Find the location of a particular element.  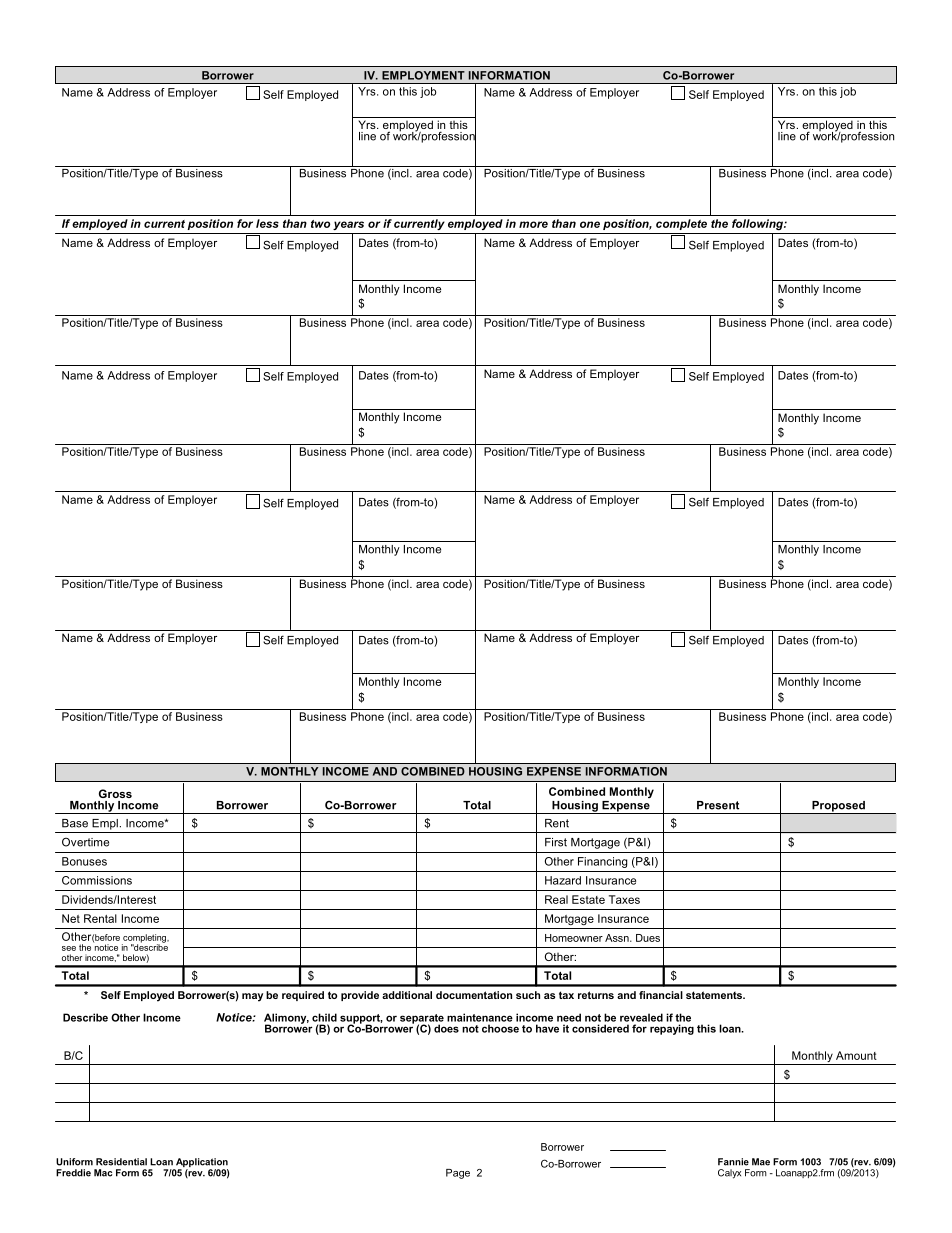

more is located at coordinates (533, 224).
